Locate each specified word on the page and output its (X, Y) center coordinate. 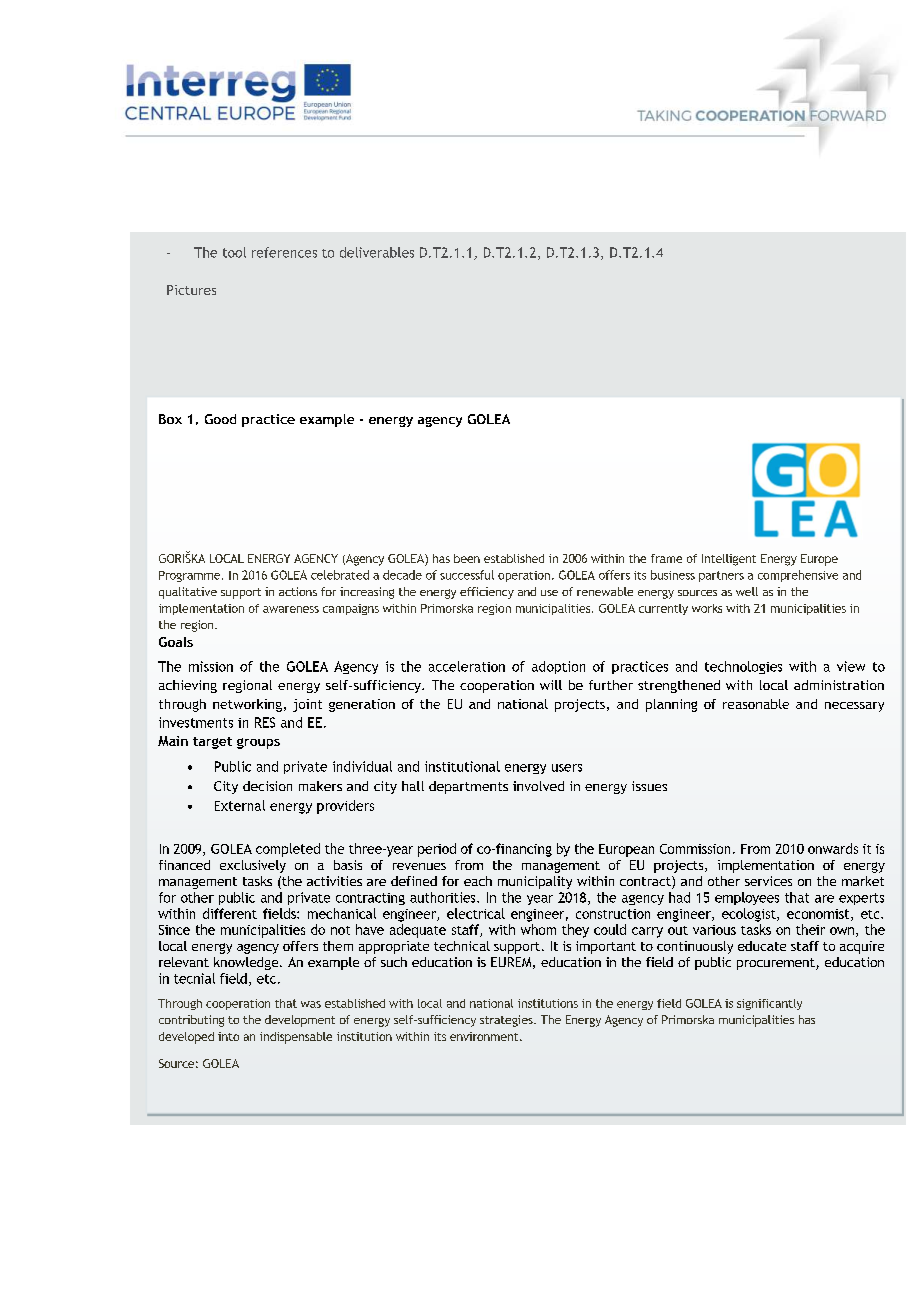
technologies (743, 667)
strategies (507, 1021)
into (228, 1036)
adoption (558, 667)
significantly (769, 1004)
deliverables (377, 252)
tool (234, 252)
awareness (291, 609)
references (284, 252)
